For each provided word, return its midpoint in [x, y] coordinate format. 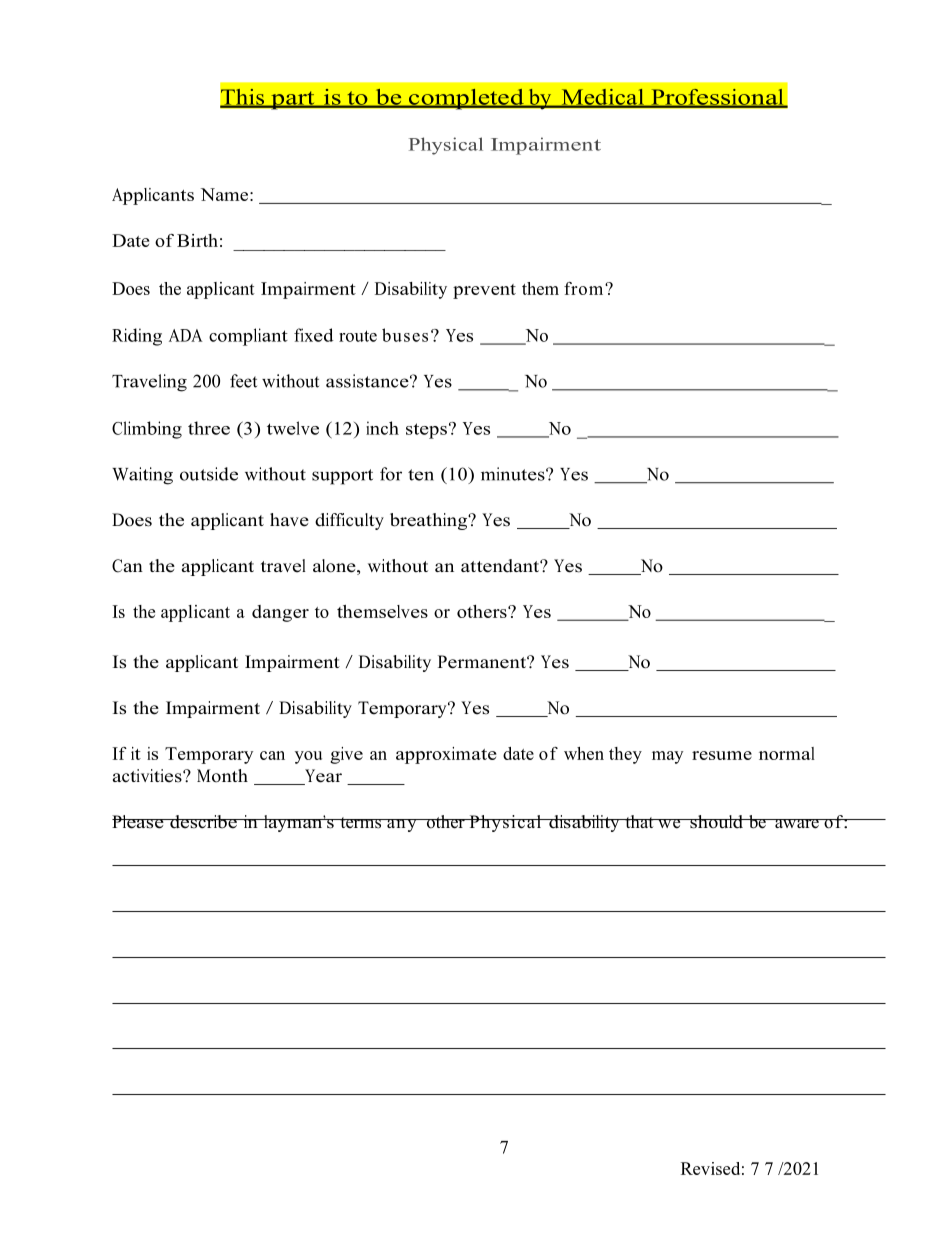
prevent [484, 291]
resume [722, 755]
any [402, 825]
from [585, 288]
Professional [717, 98]
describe [203, 822]
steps [426, 431]
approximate [446, 755]
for [391, 474]
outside [209, 474]
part [293, 100]
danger [280, 613]
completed [466, 98]
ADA [186, 335]
